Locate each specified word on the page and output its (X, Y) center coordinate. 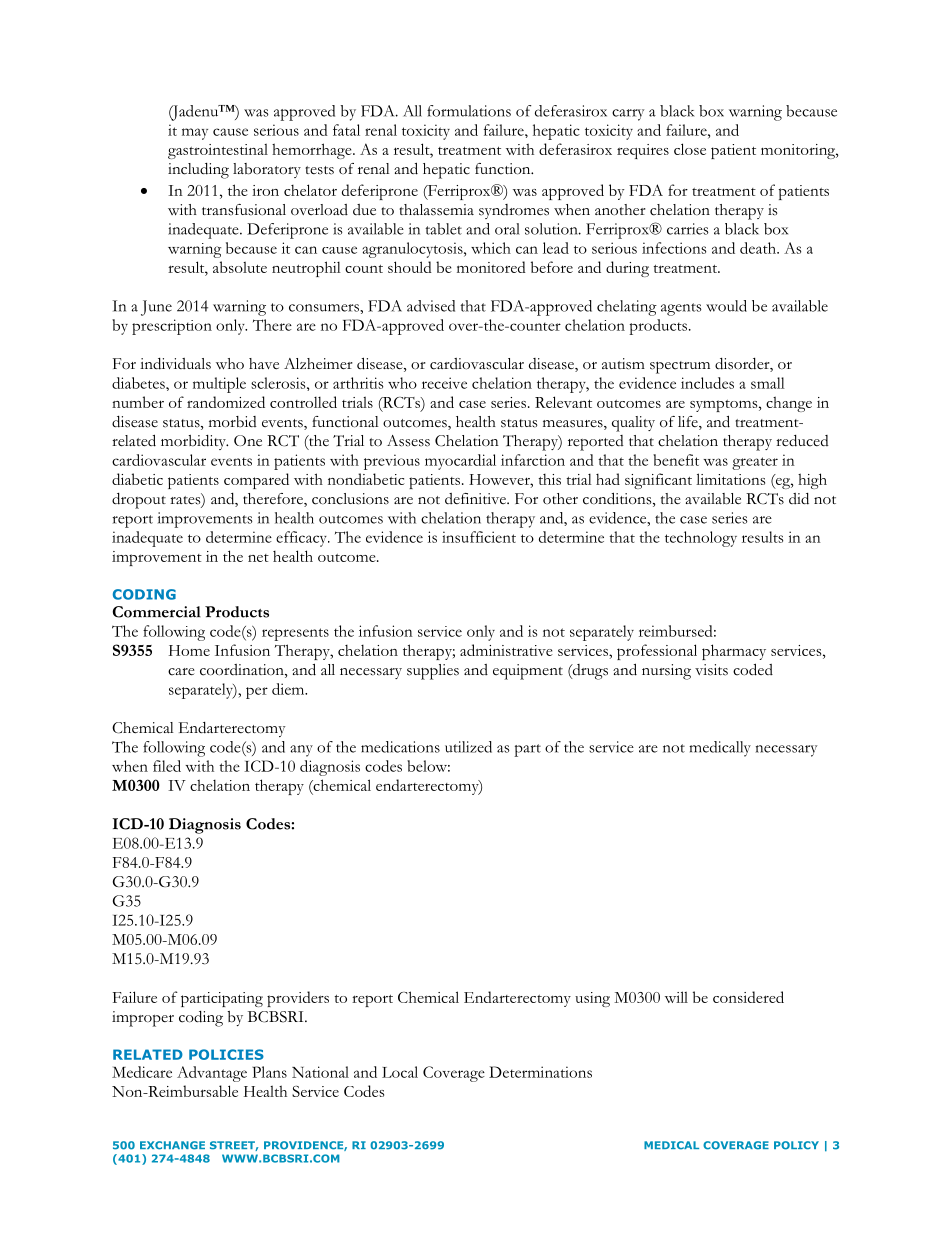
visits (711, 670)
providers (298, 999)
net (258, 558)
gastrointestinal (218, 151)
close (690, 149)
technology (701, 539)
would (726, 306)
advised (431, 306)
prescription (172, 327)
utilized (468, 747)
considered (748, 997)
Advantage (212, 1074)
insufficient (479, 537)
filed (167, 766)
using (592, 999)
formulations (469, 111)
